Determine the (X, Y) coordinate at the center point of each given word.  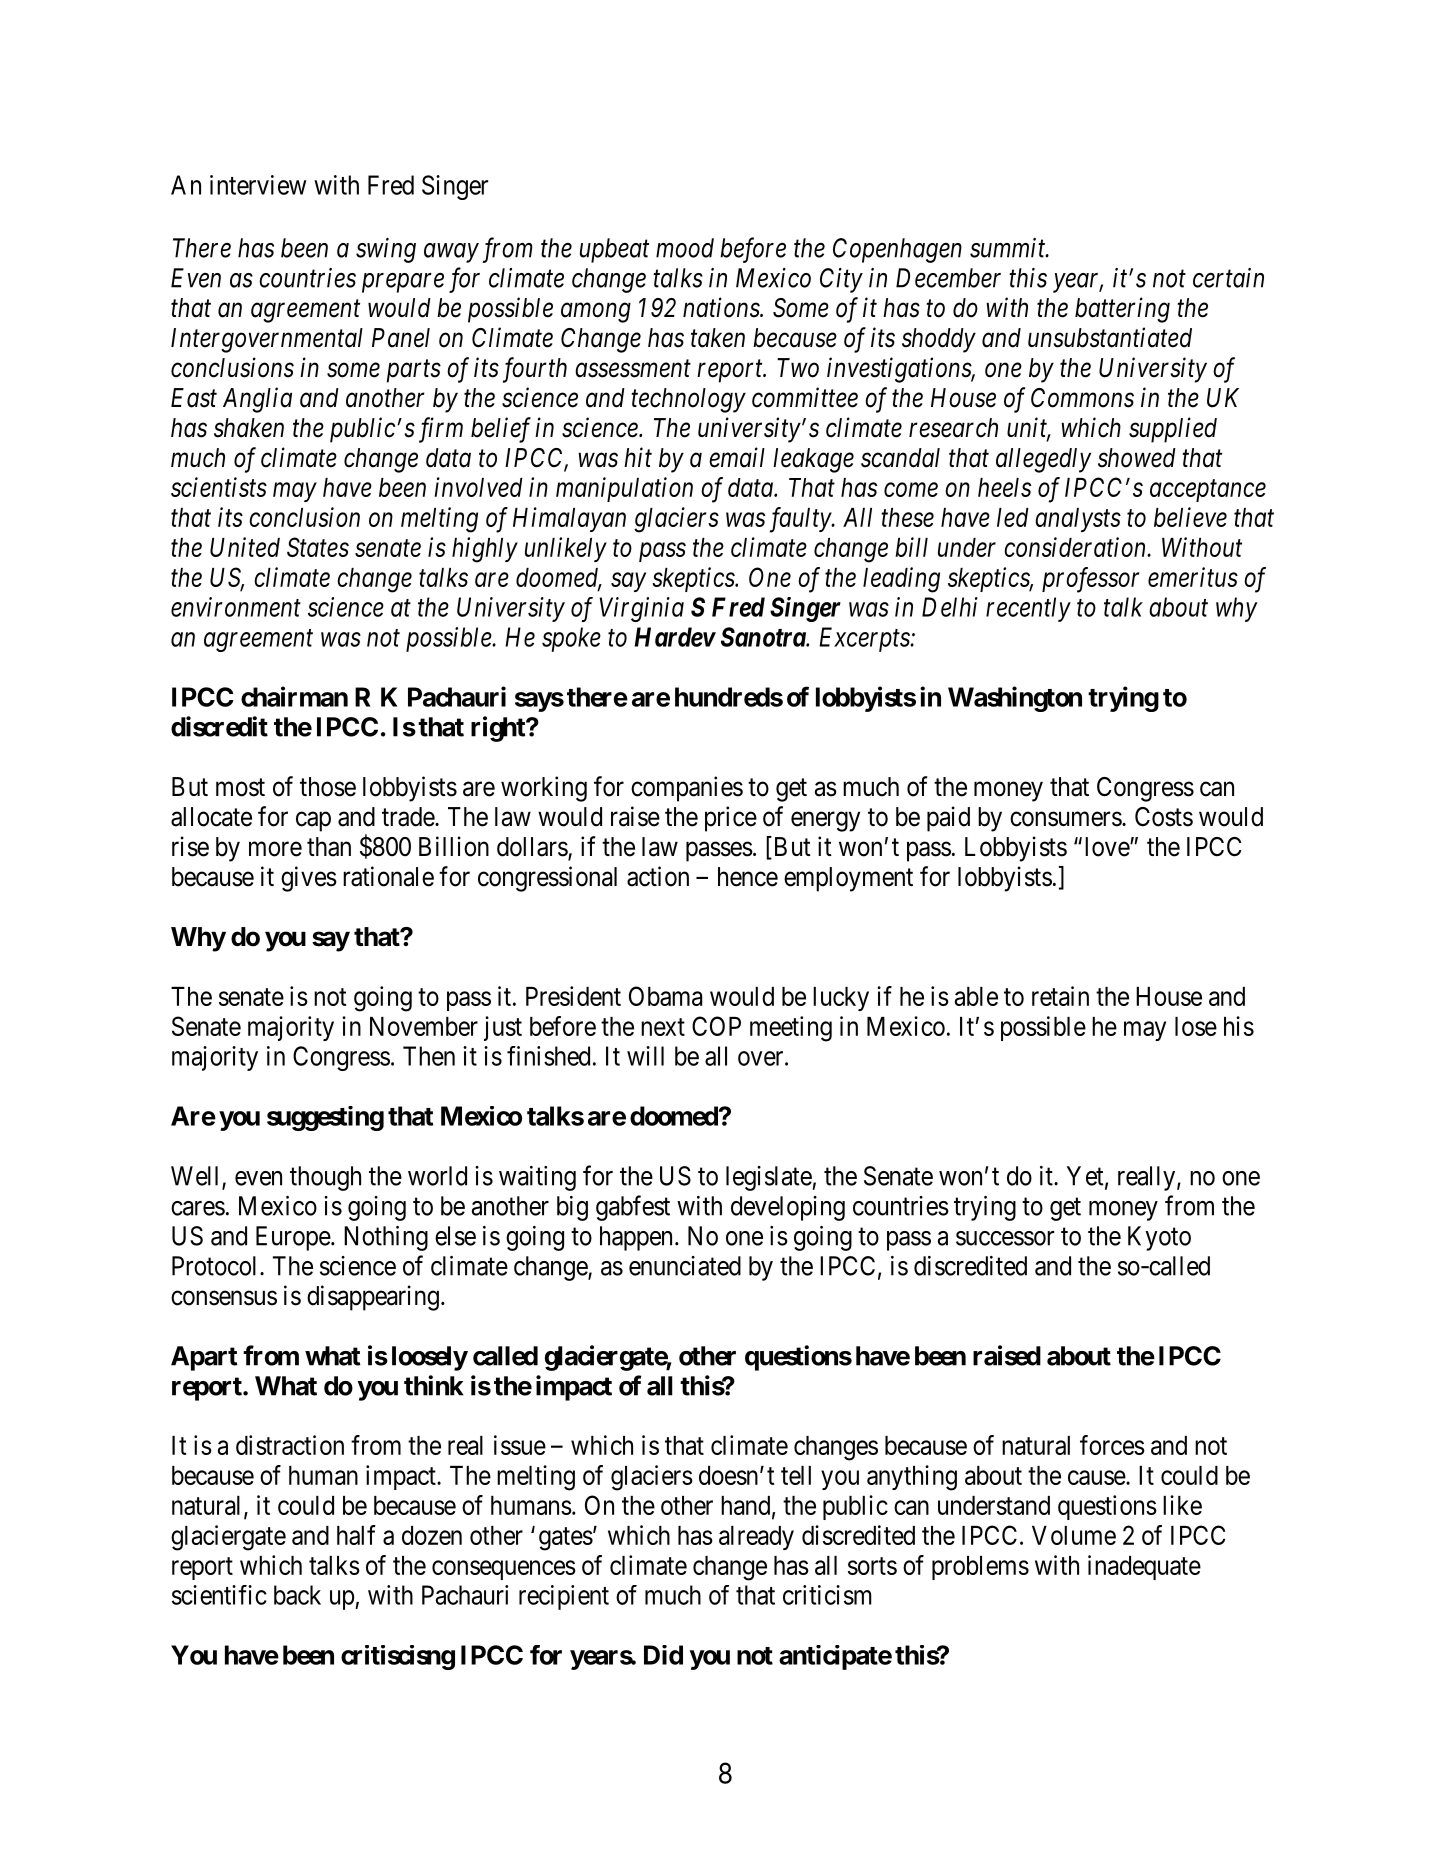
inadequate (1144, 1567)
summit (1009, 248)
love (1108, 847)
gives (309, 879)
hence (748, 877)
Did (663, 1655)
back (297, 1595)
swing (386, 250)
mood (685, 248)
